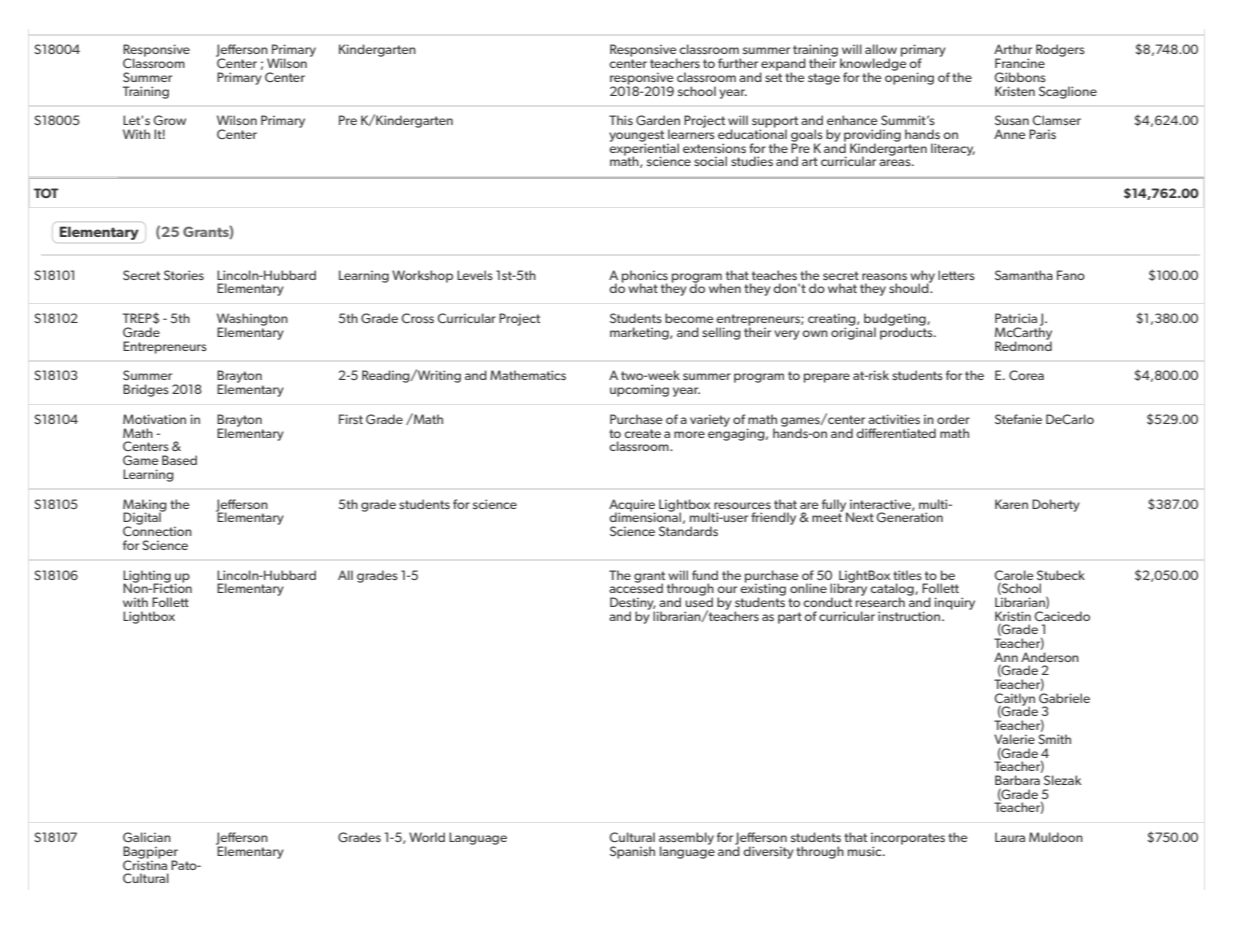 This document has width=1233, height=952. I want to click on This, so click(621, 120).
